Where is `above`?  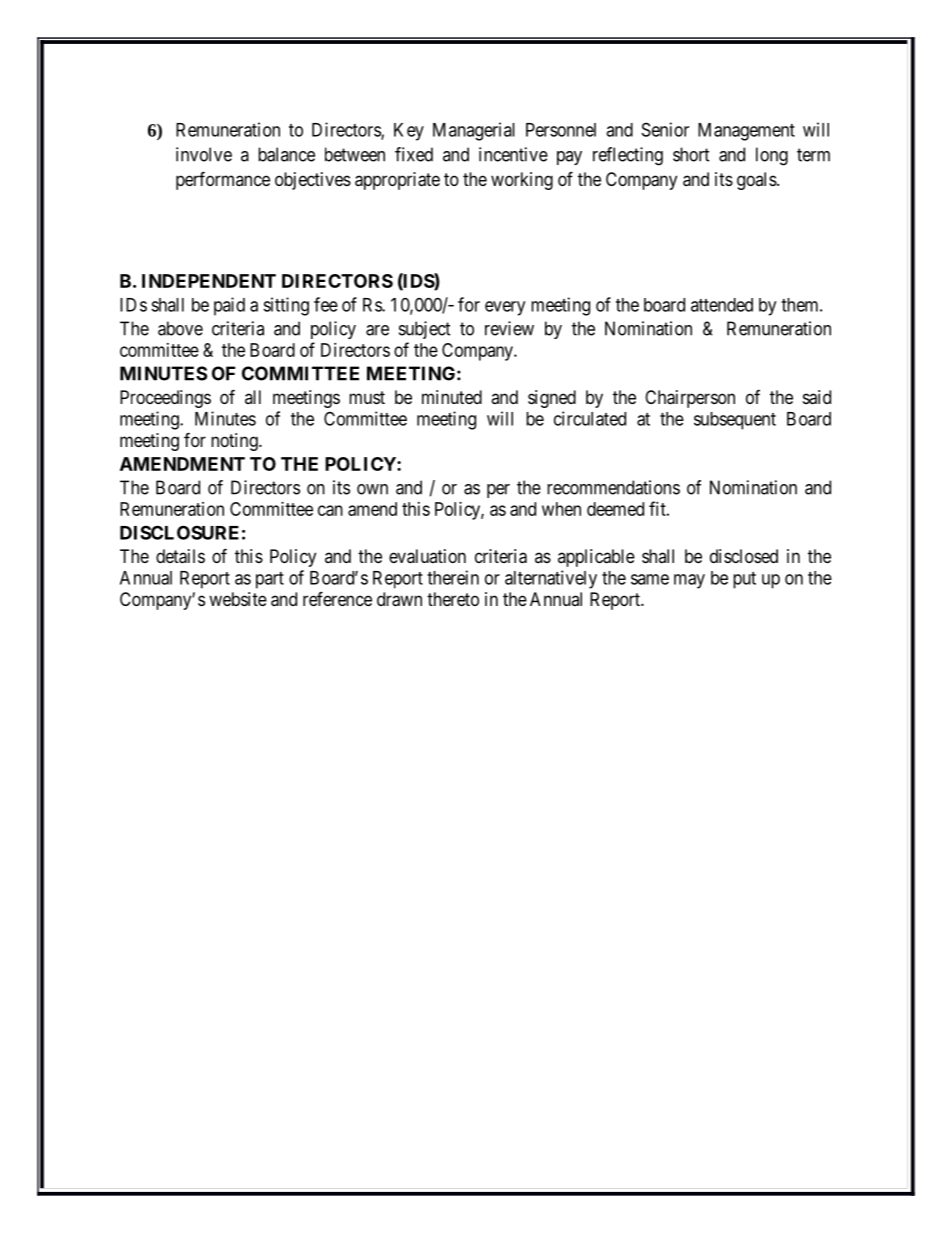
above is located at coordinates (180, 328).
